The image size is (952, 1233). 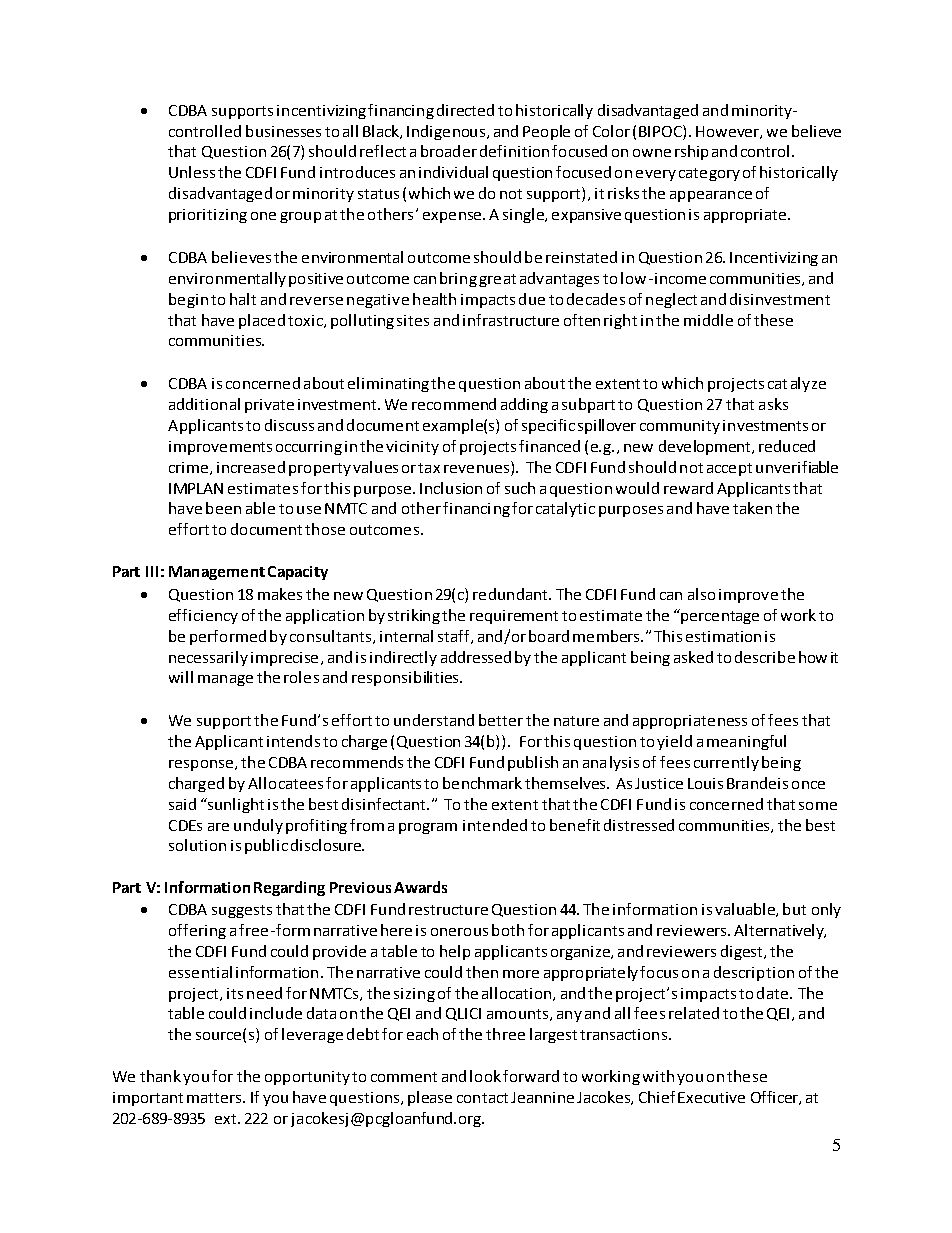 What do you see at coordinates (215, 1098) in the page?
I see `matters` at bounding box center [215, 1098].
